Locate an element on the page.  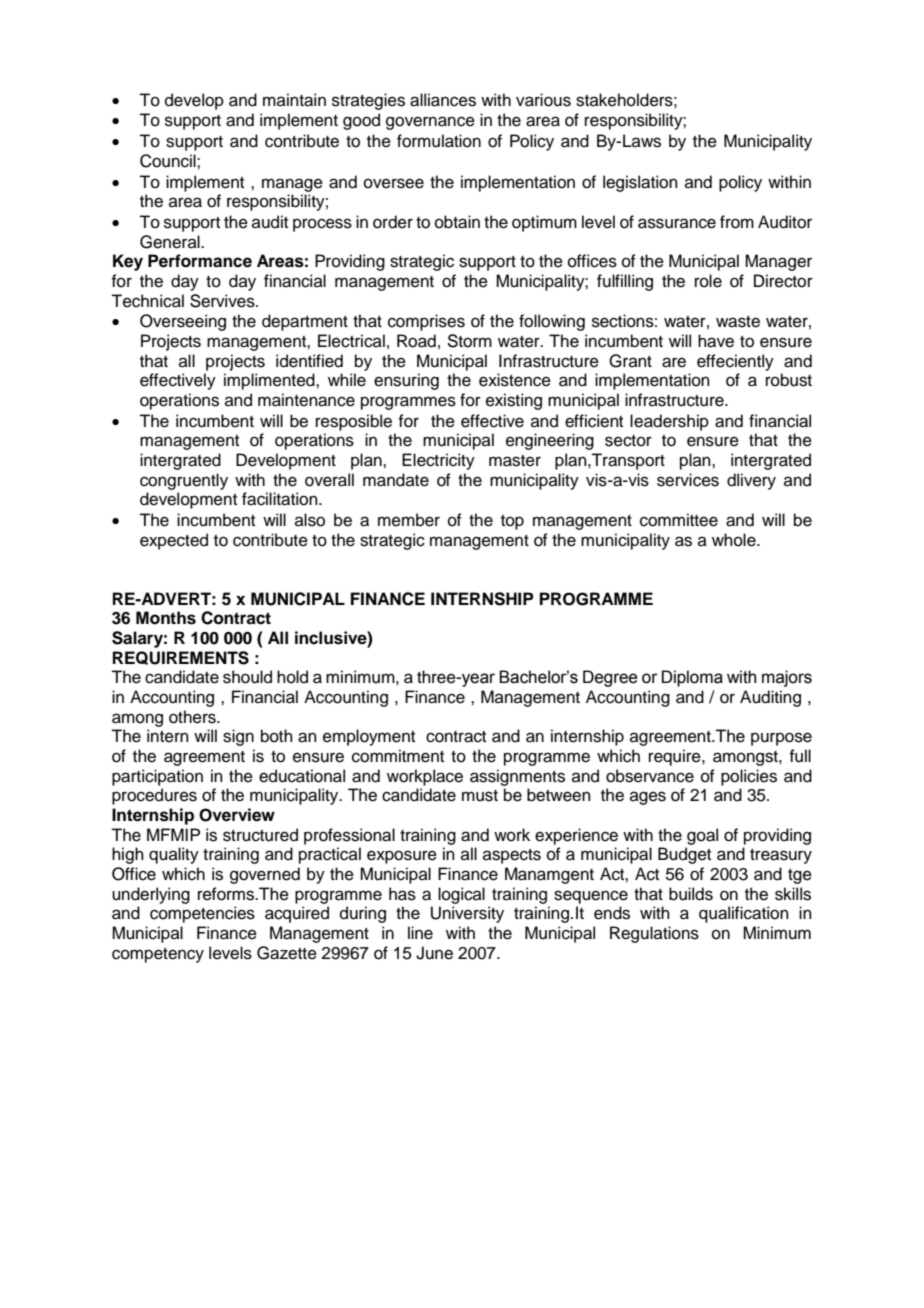
competencies is located at coordinates (202, 914).
